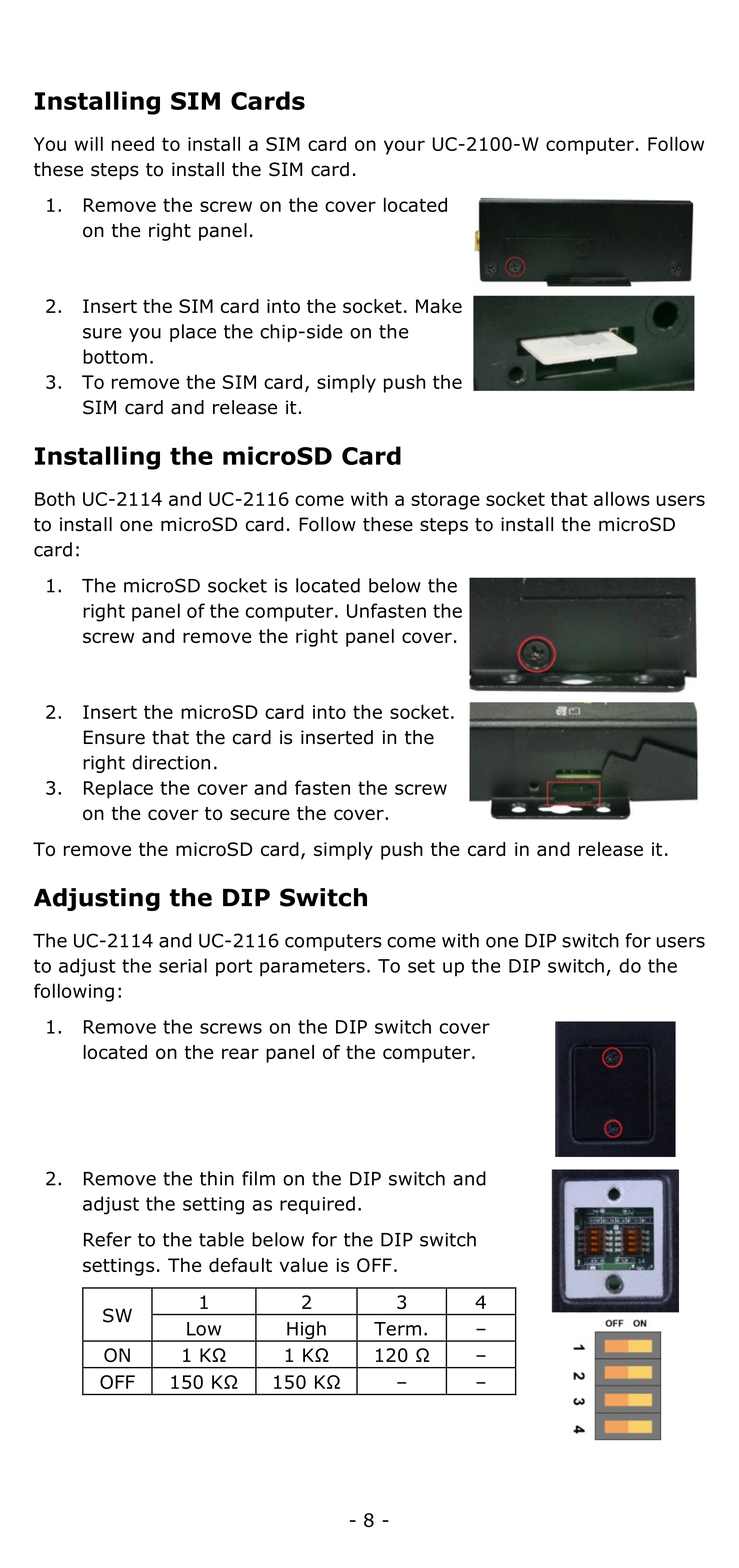  I want to click on required, so click(317, 1205).
